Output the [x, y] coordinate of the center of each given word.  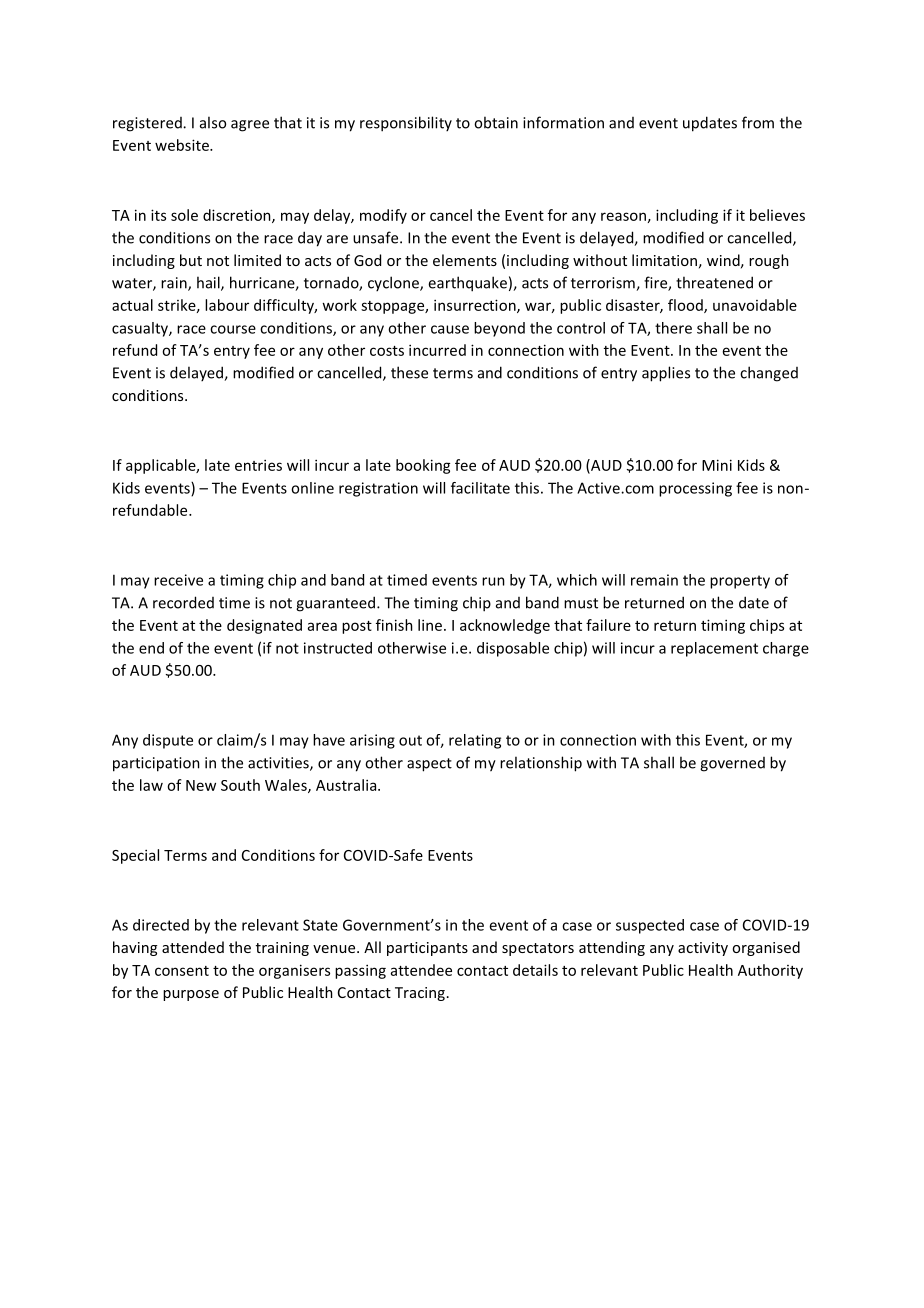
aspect [429, 765]
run [493, 581]
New [201, 785]
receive [178, 580]
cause [450, 329]
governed [732, 764]
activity [703, 949]
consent [182, 971]
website [183, 145]
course [233, 329]
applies [666, 374]
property [740, 582]
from [758, 122]
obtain [496, 122]
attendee [421, 970]
